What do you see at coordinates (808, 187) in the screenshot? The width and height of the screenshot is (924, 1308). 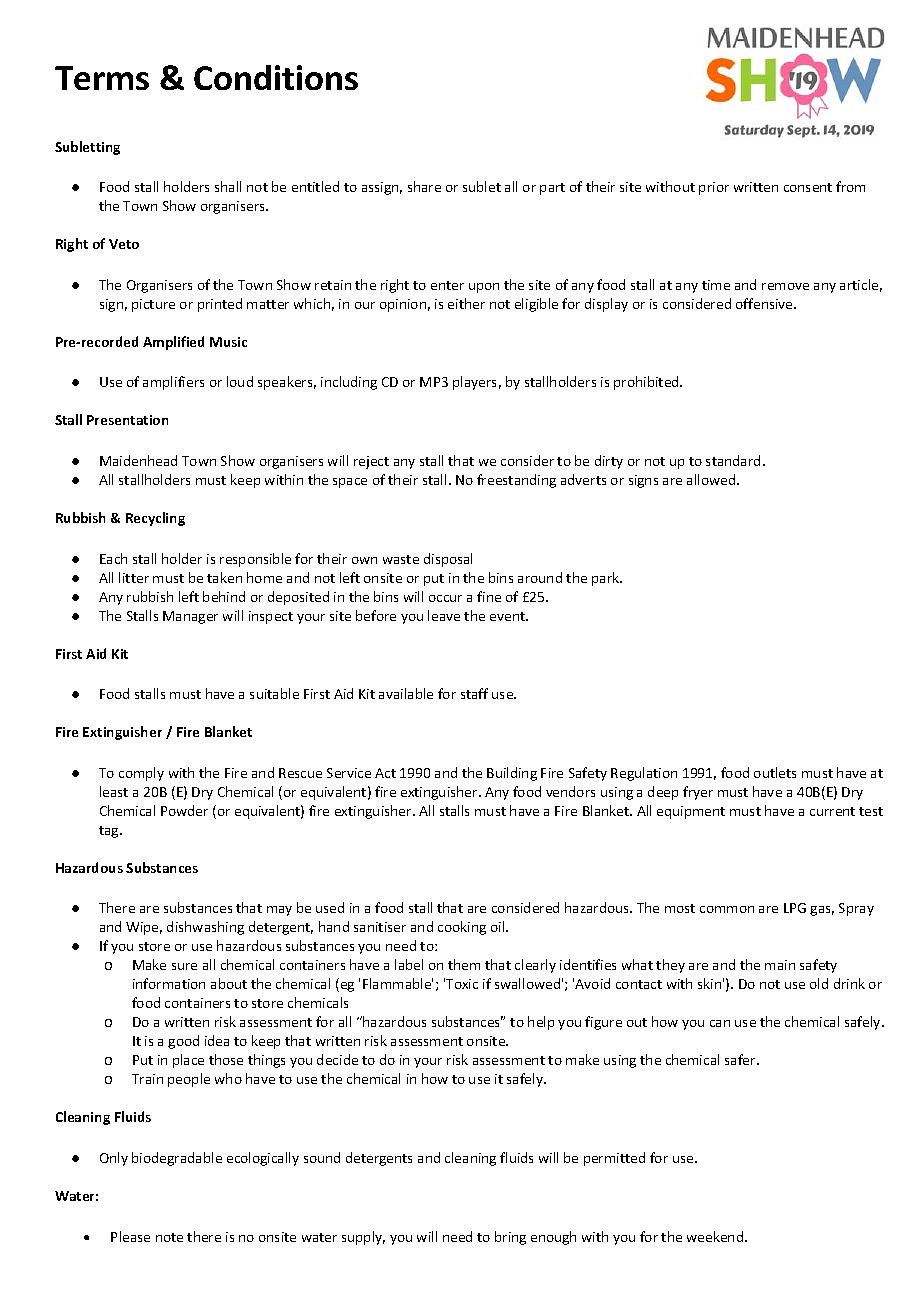 I see `consent` at bounding box center [808, 187].
